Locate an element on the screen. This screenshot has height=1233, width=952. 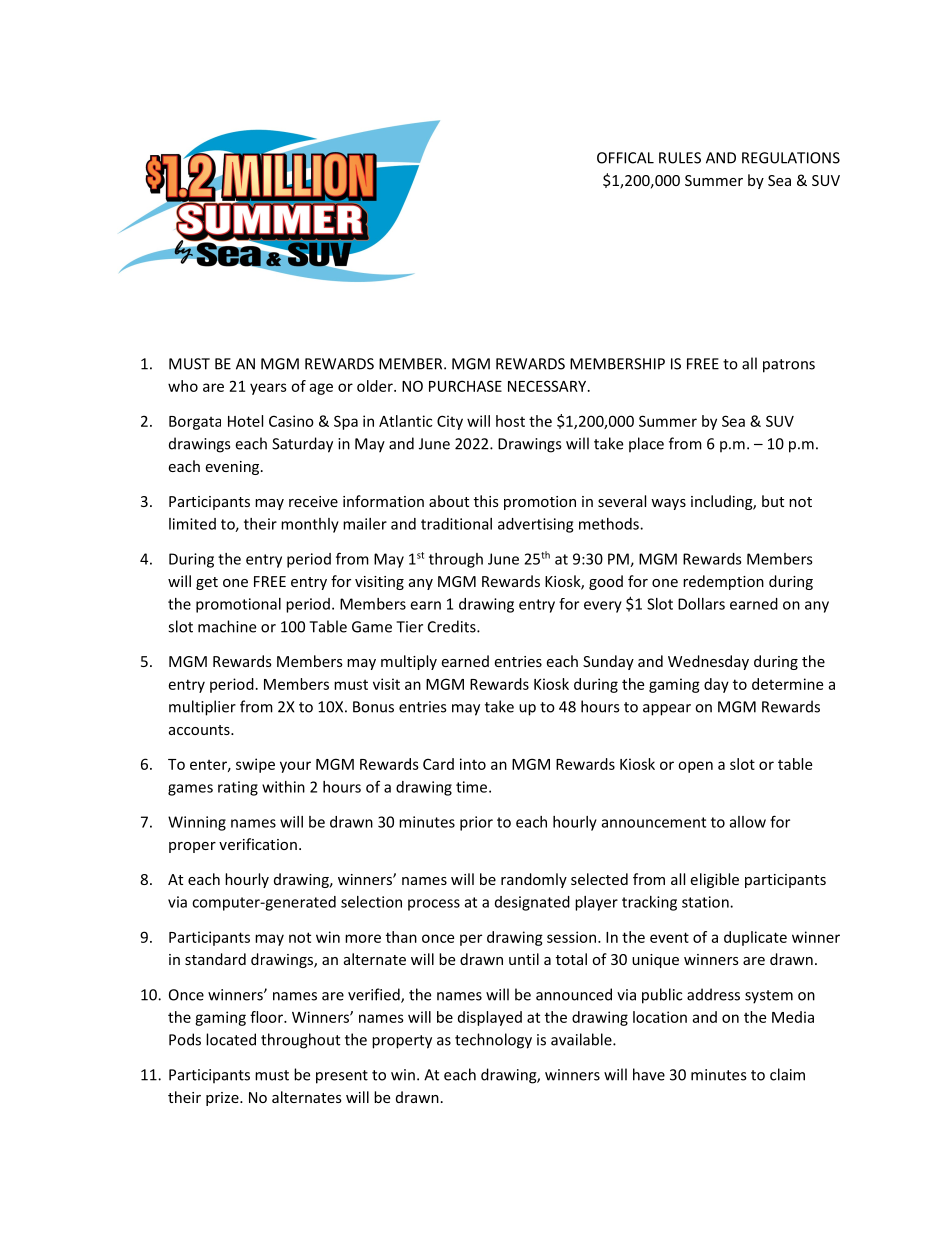
years is located at coordinates (268, 389).
